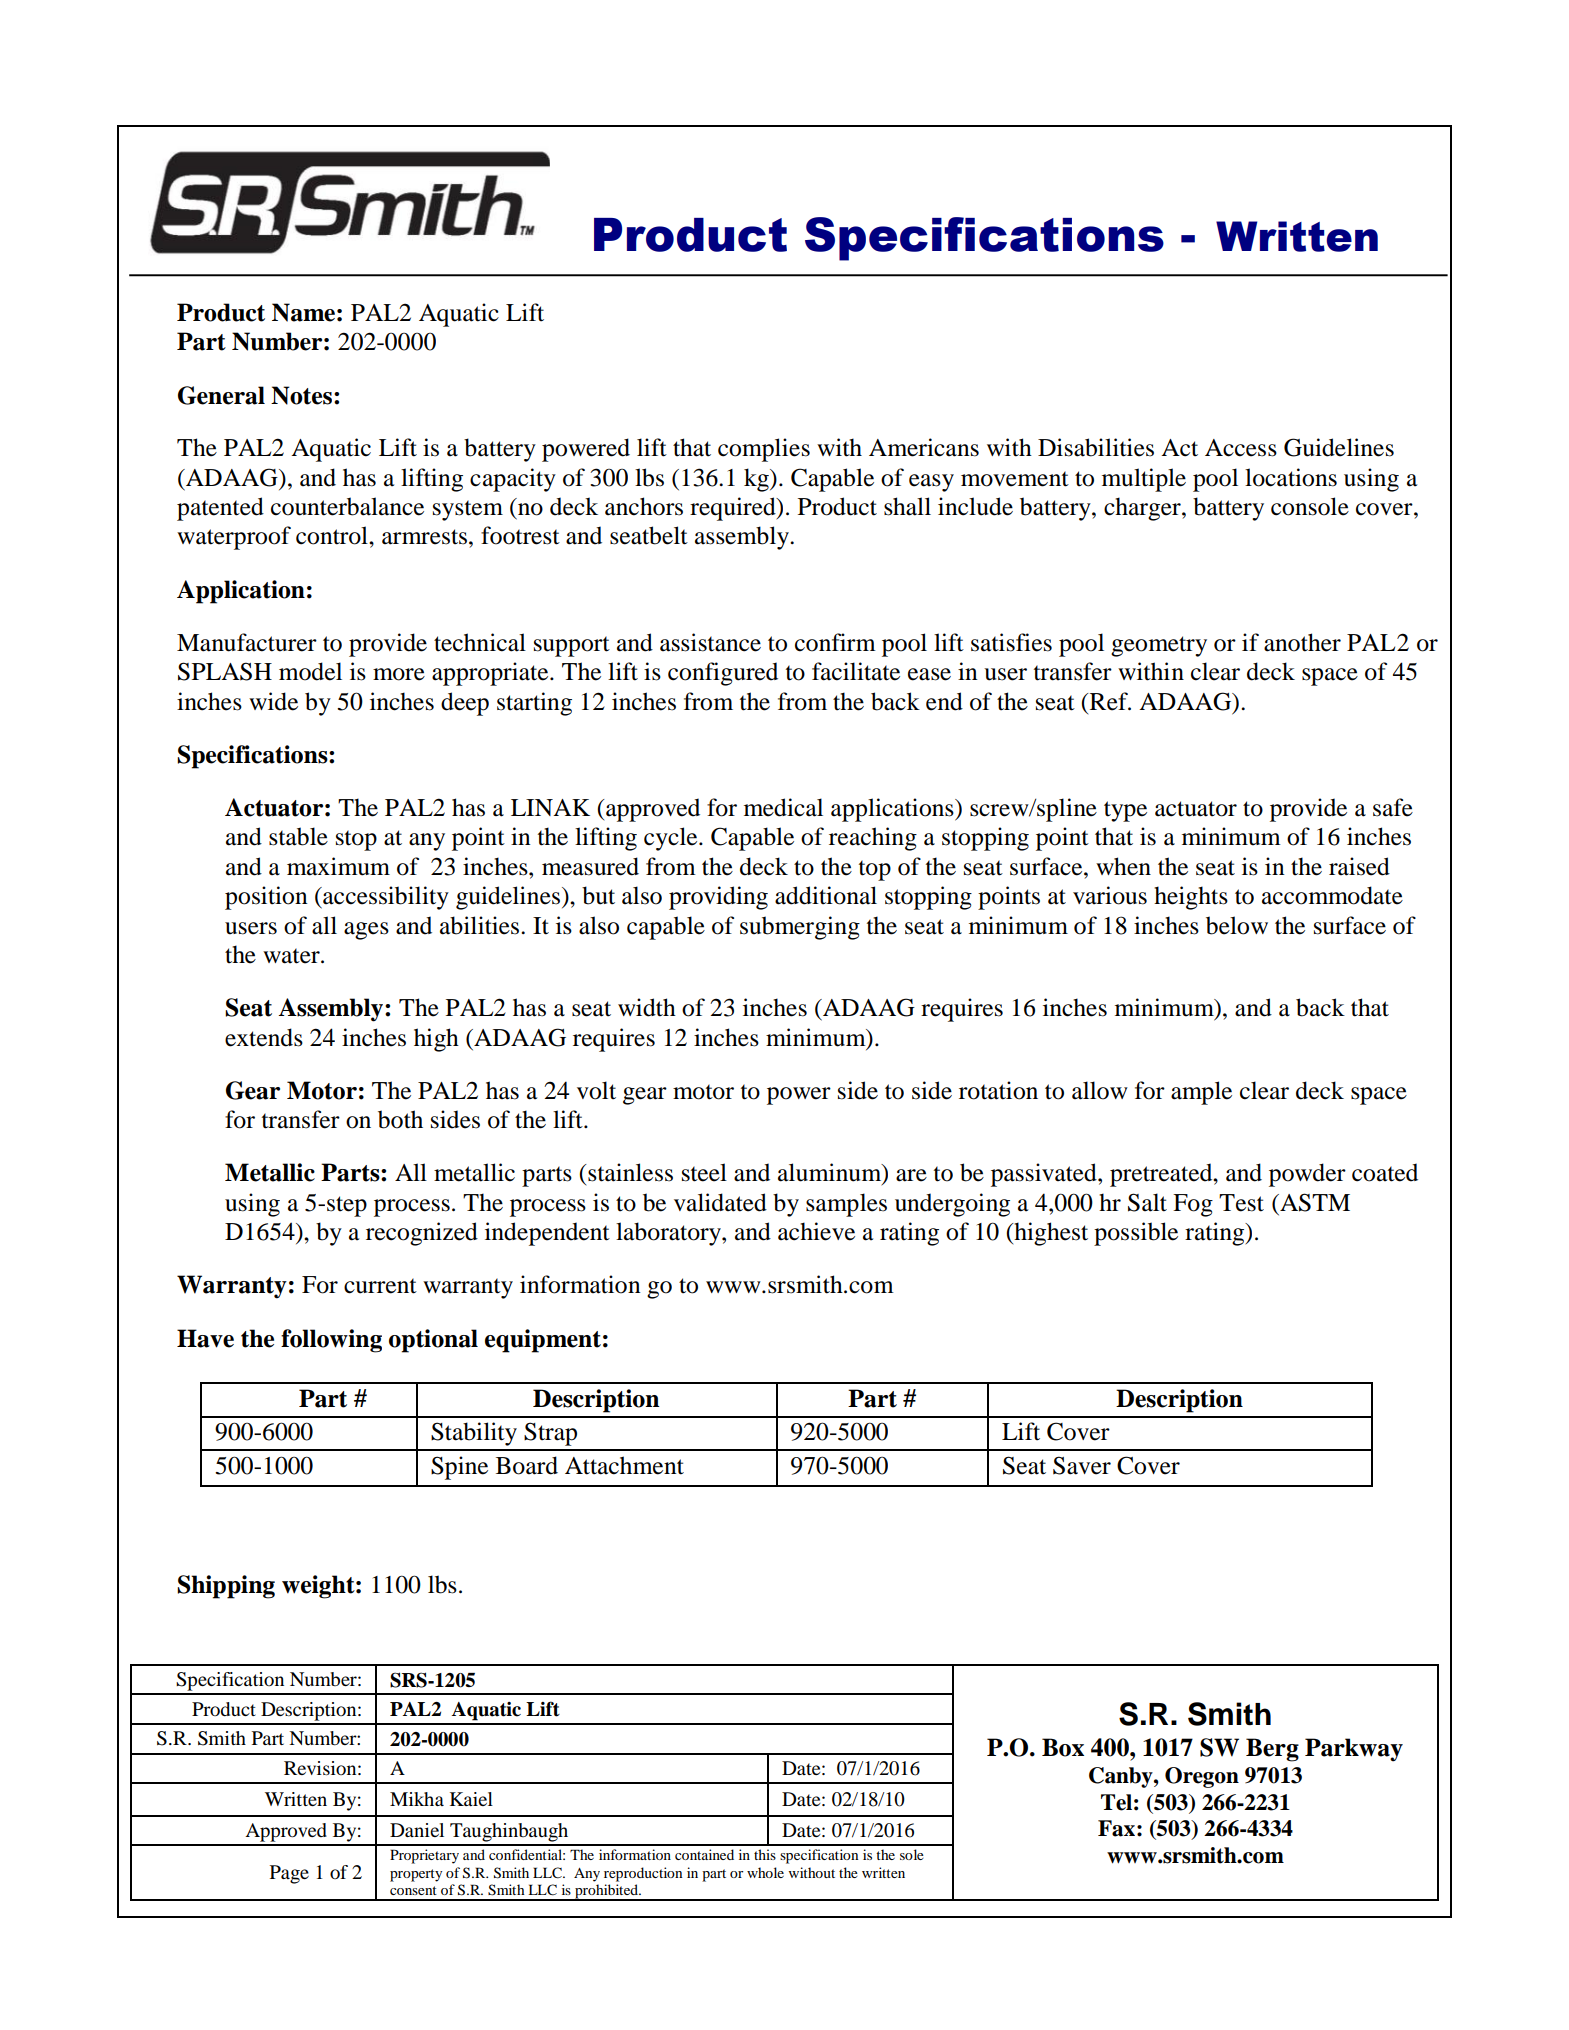  Describe the element at coordinates (1082, 1465) in the document. I see `Saver` at that location.
